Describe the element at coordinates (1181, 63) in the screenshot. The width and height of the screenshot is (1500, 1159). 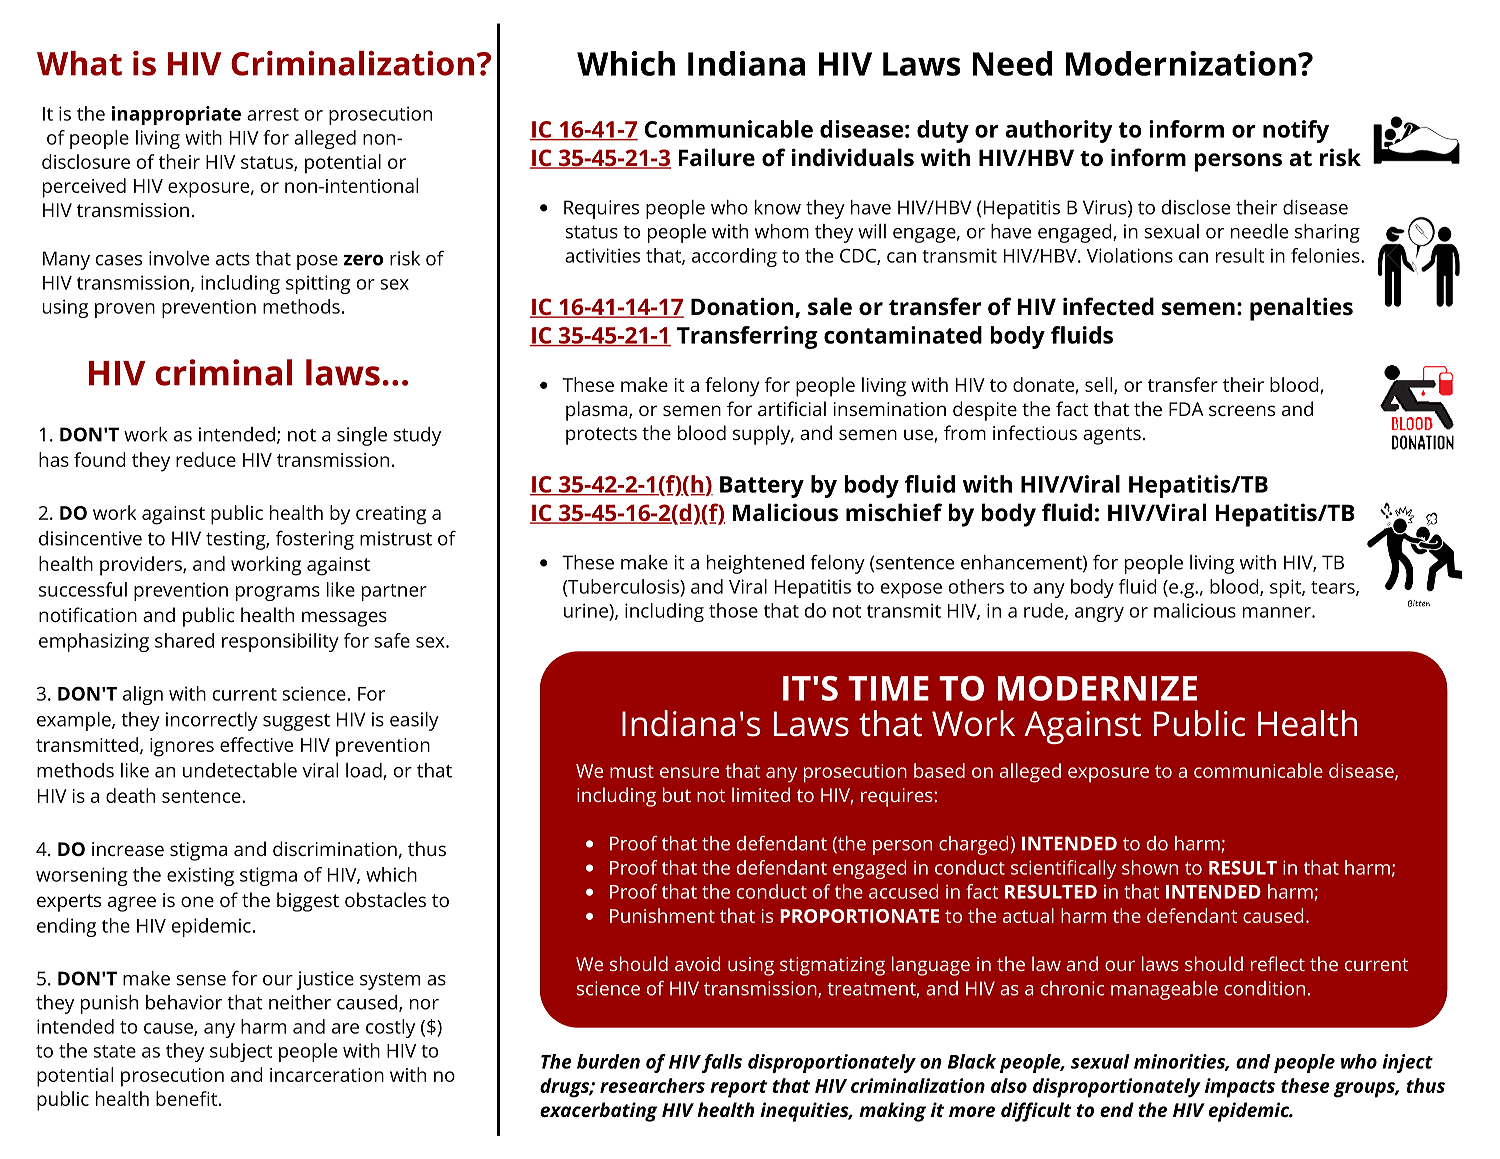
I see `Modernization` at that location.
